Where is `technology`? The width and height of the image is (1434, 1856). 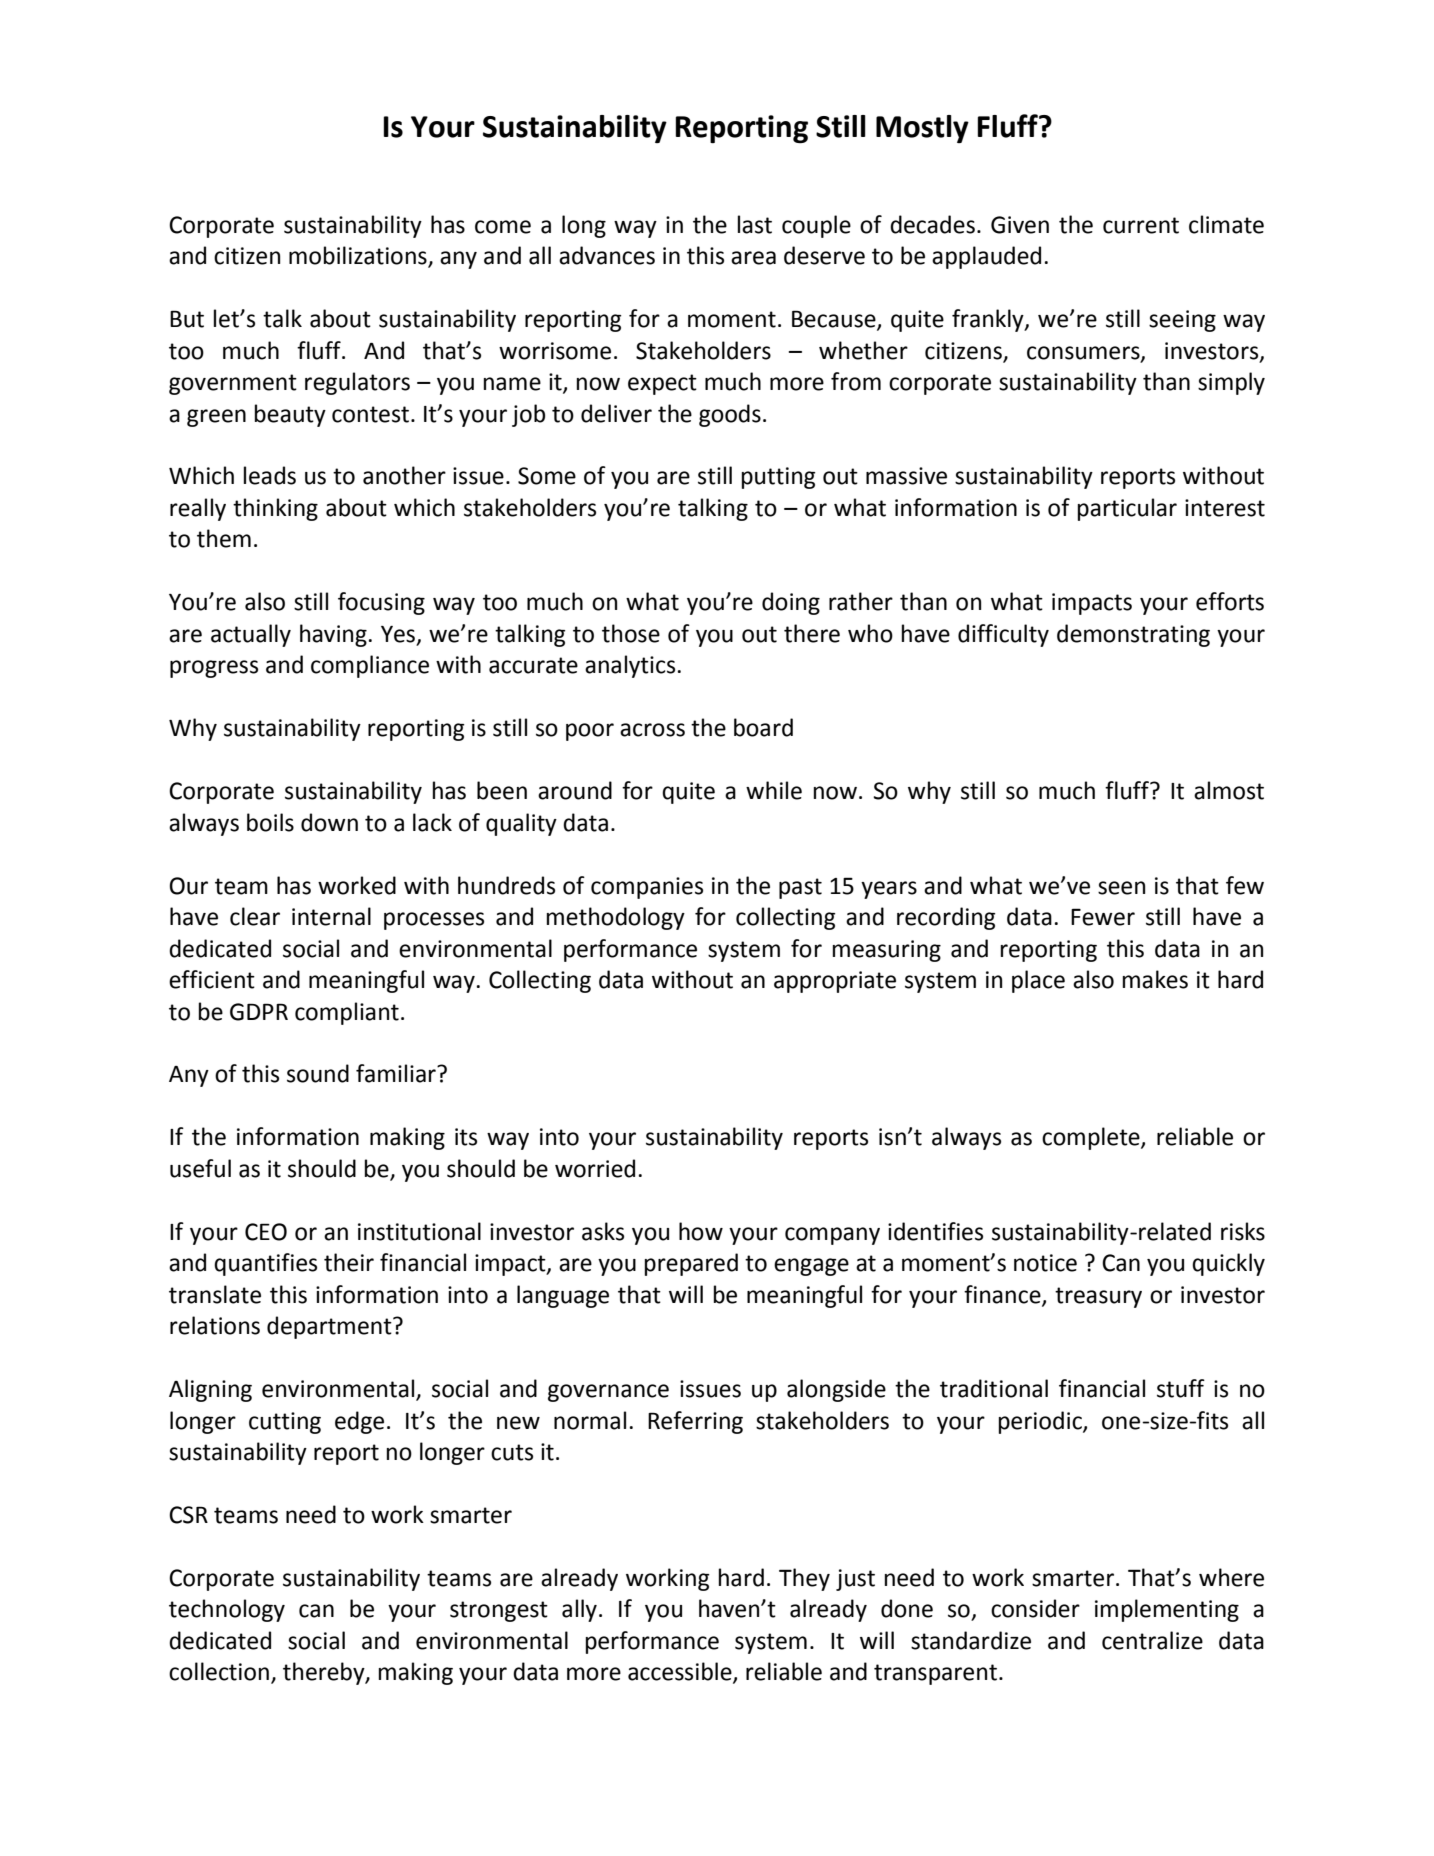
technology is located at coordinates (227, 1610).
